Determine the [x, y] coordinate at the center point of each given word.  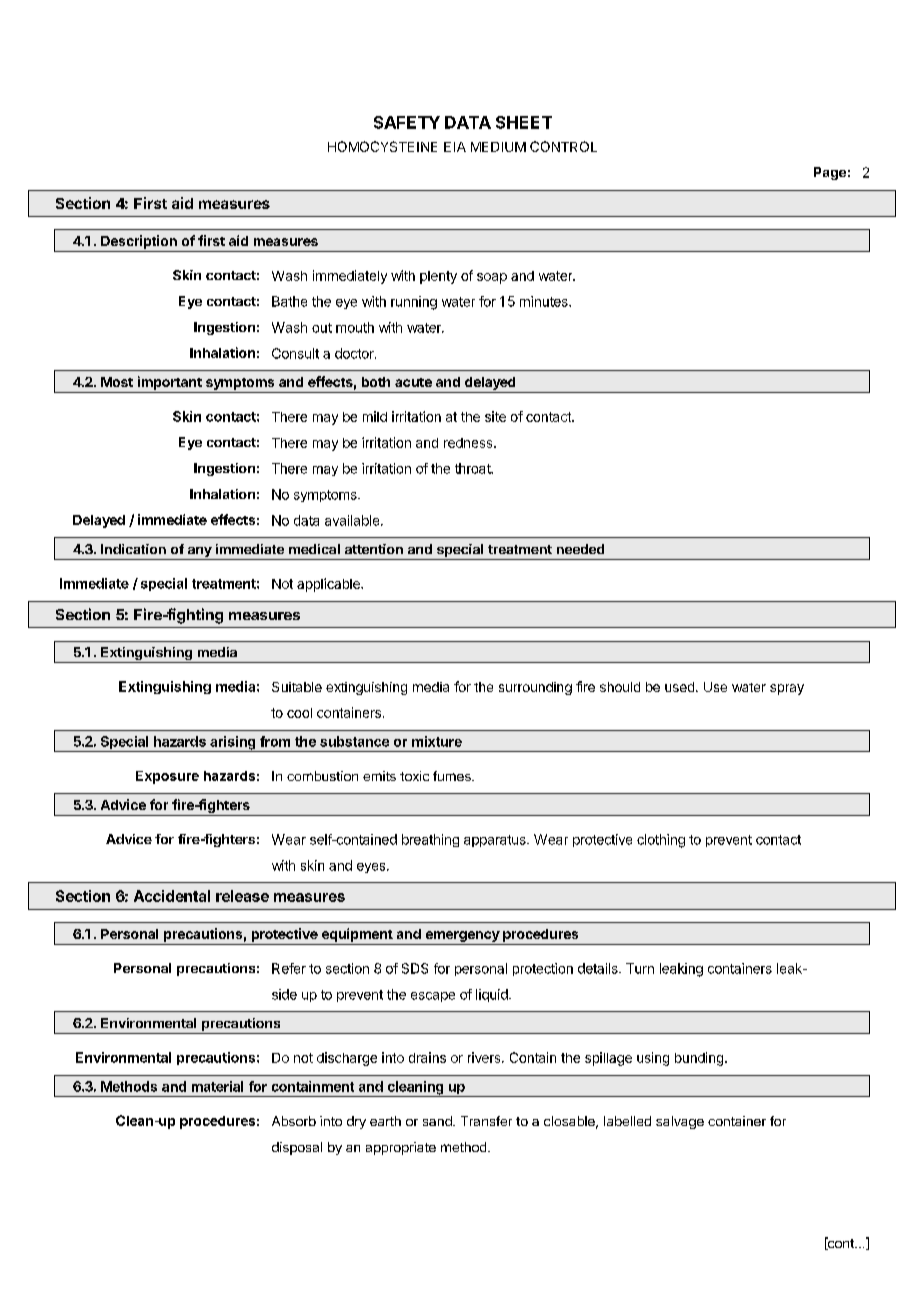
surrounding [535, 688]
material [217, 1086]
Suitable [297, 687]
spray [787, 689]
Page [830, 173]
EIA [455, 147]
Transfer [486, 1121]
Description [139, 242]
